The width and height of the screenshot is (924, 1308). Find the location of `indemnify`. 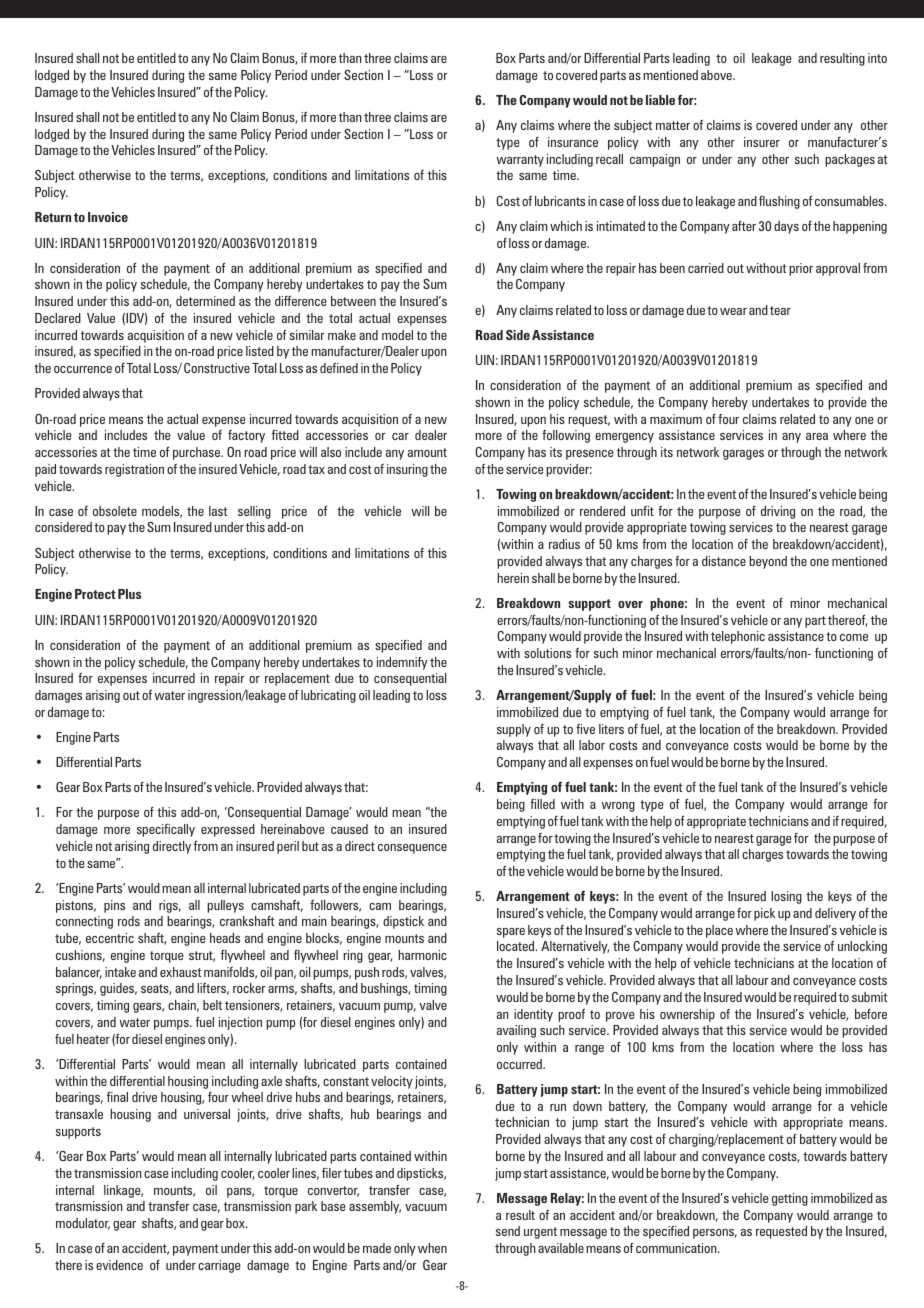

indemnify is located at coordinates (402, 663).
